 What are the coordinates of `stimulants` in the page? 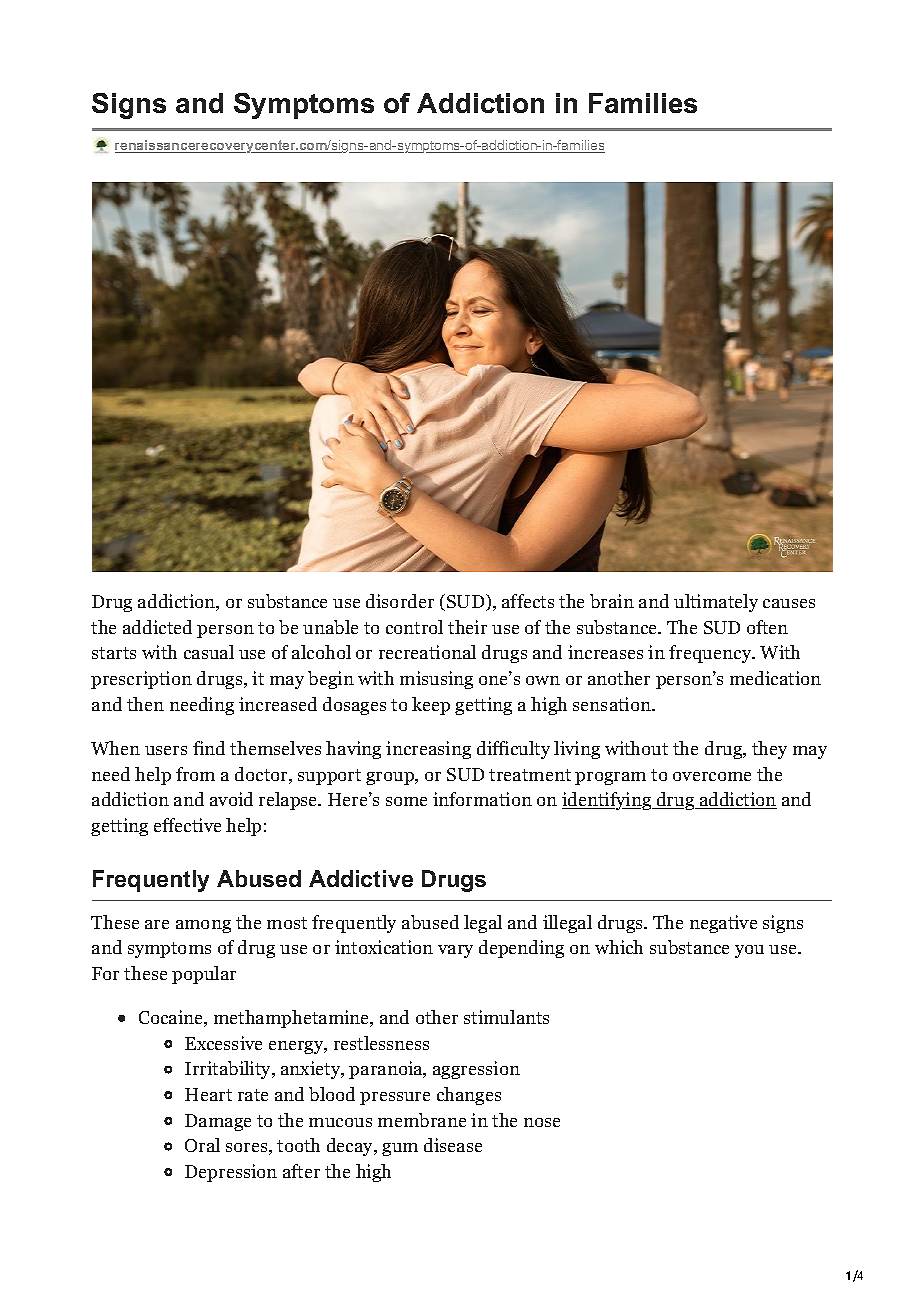 It's located at (506, 1017).
